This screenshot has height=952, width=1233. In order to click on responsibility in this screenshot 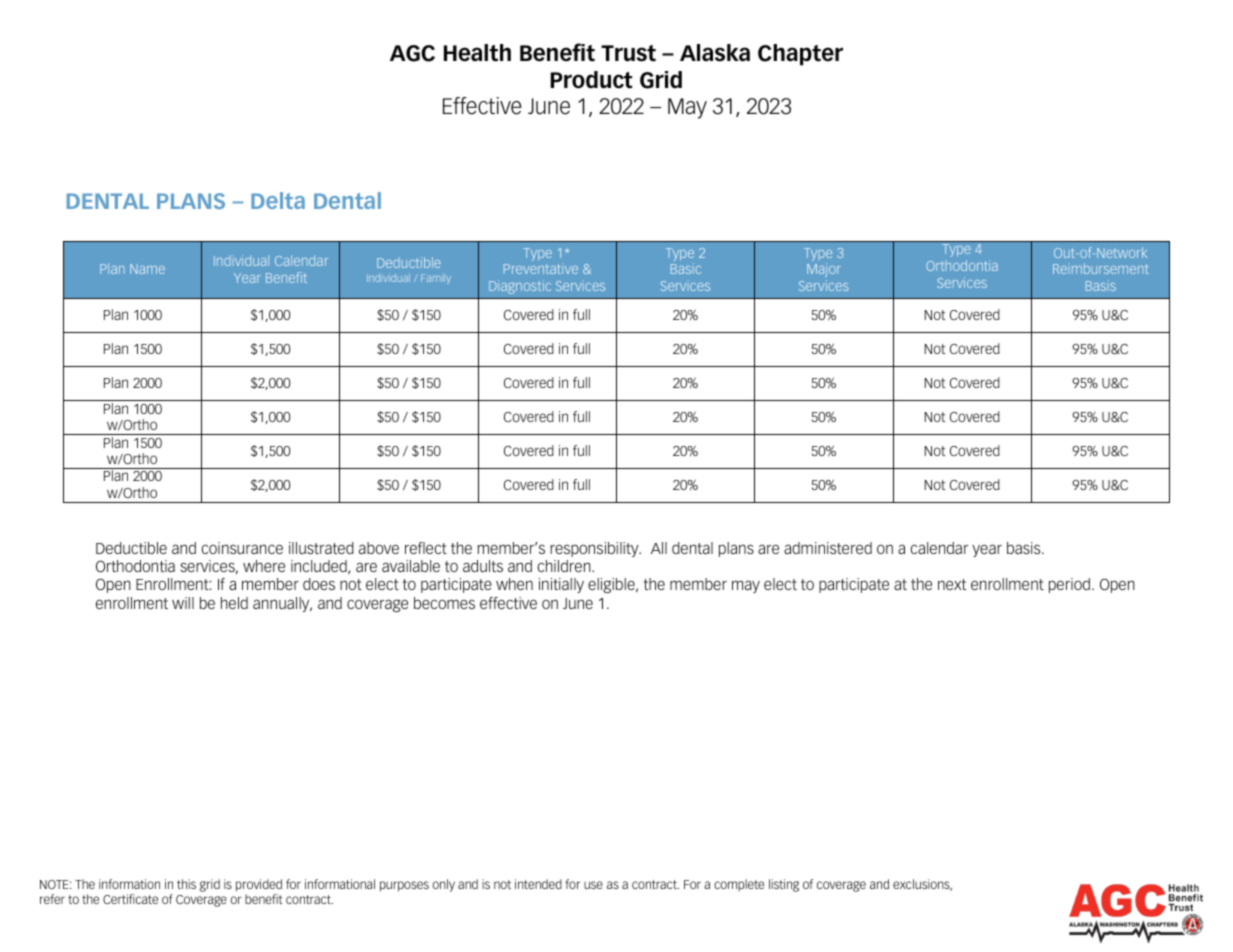, I will do `click(595, 549)`.
